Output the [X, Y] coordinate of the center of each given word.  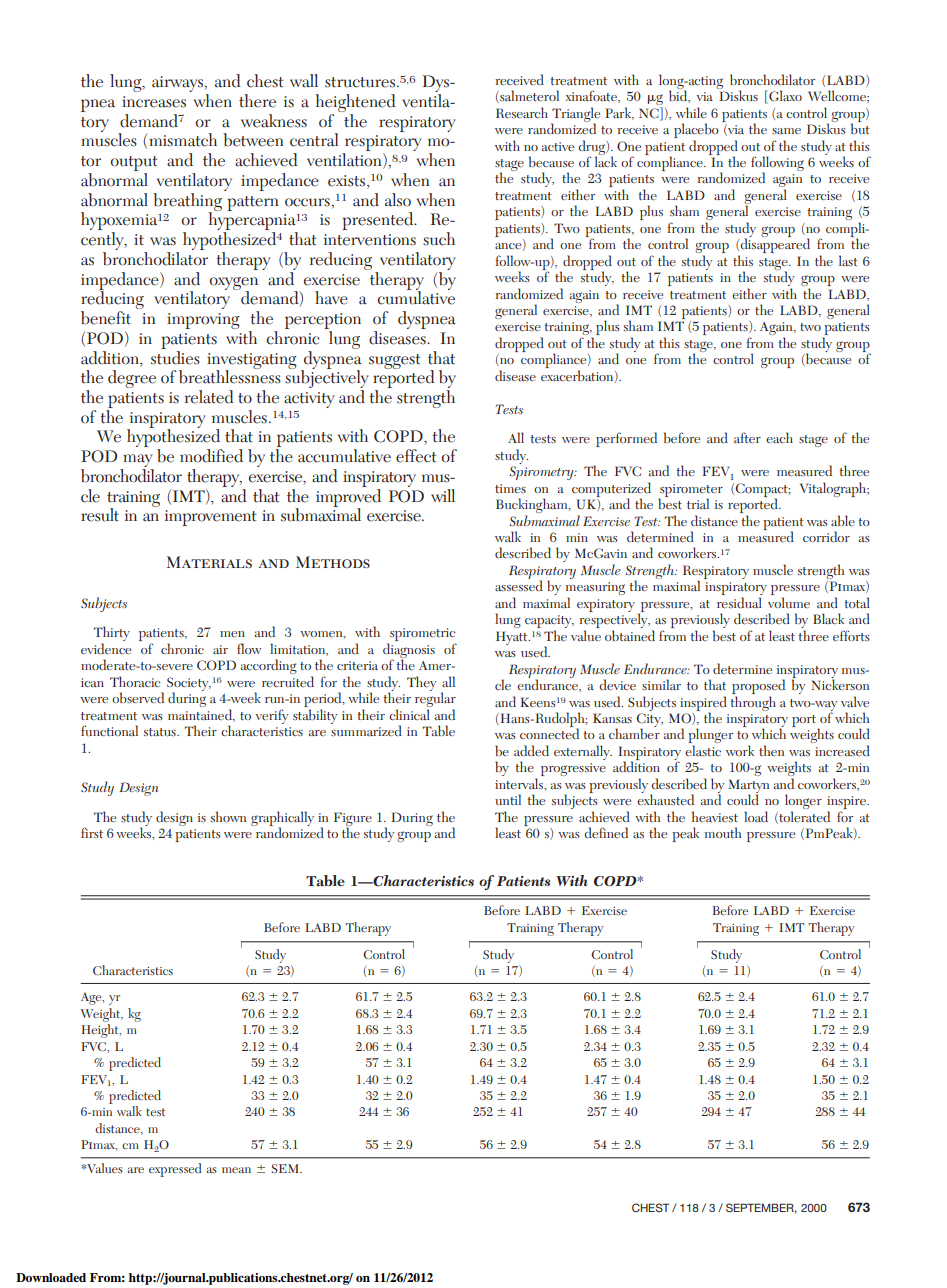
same [786, 131]
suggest [395, 361]
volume [789, 602]
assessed [519, 585]
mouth [722, 832]
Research [522, 112]
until [508, 799]
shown [228, 816]
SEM [286, 1168]
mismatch [183, 140]
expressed [175, 1170]
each [779, 437]
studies [175, 356]
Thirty [112, 635]
